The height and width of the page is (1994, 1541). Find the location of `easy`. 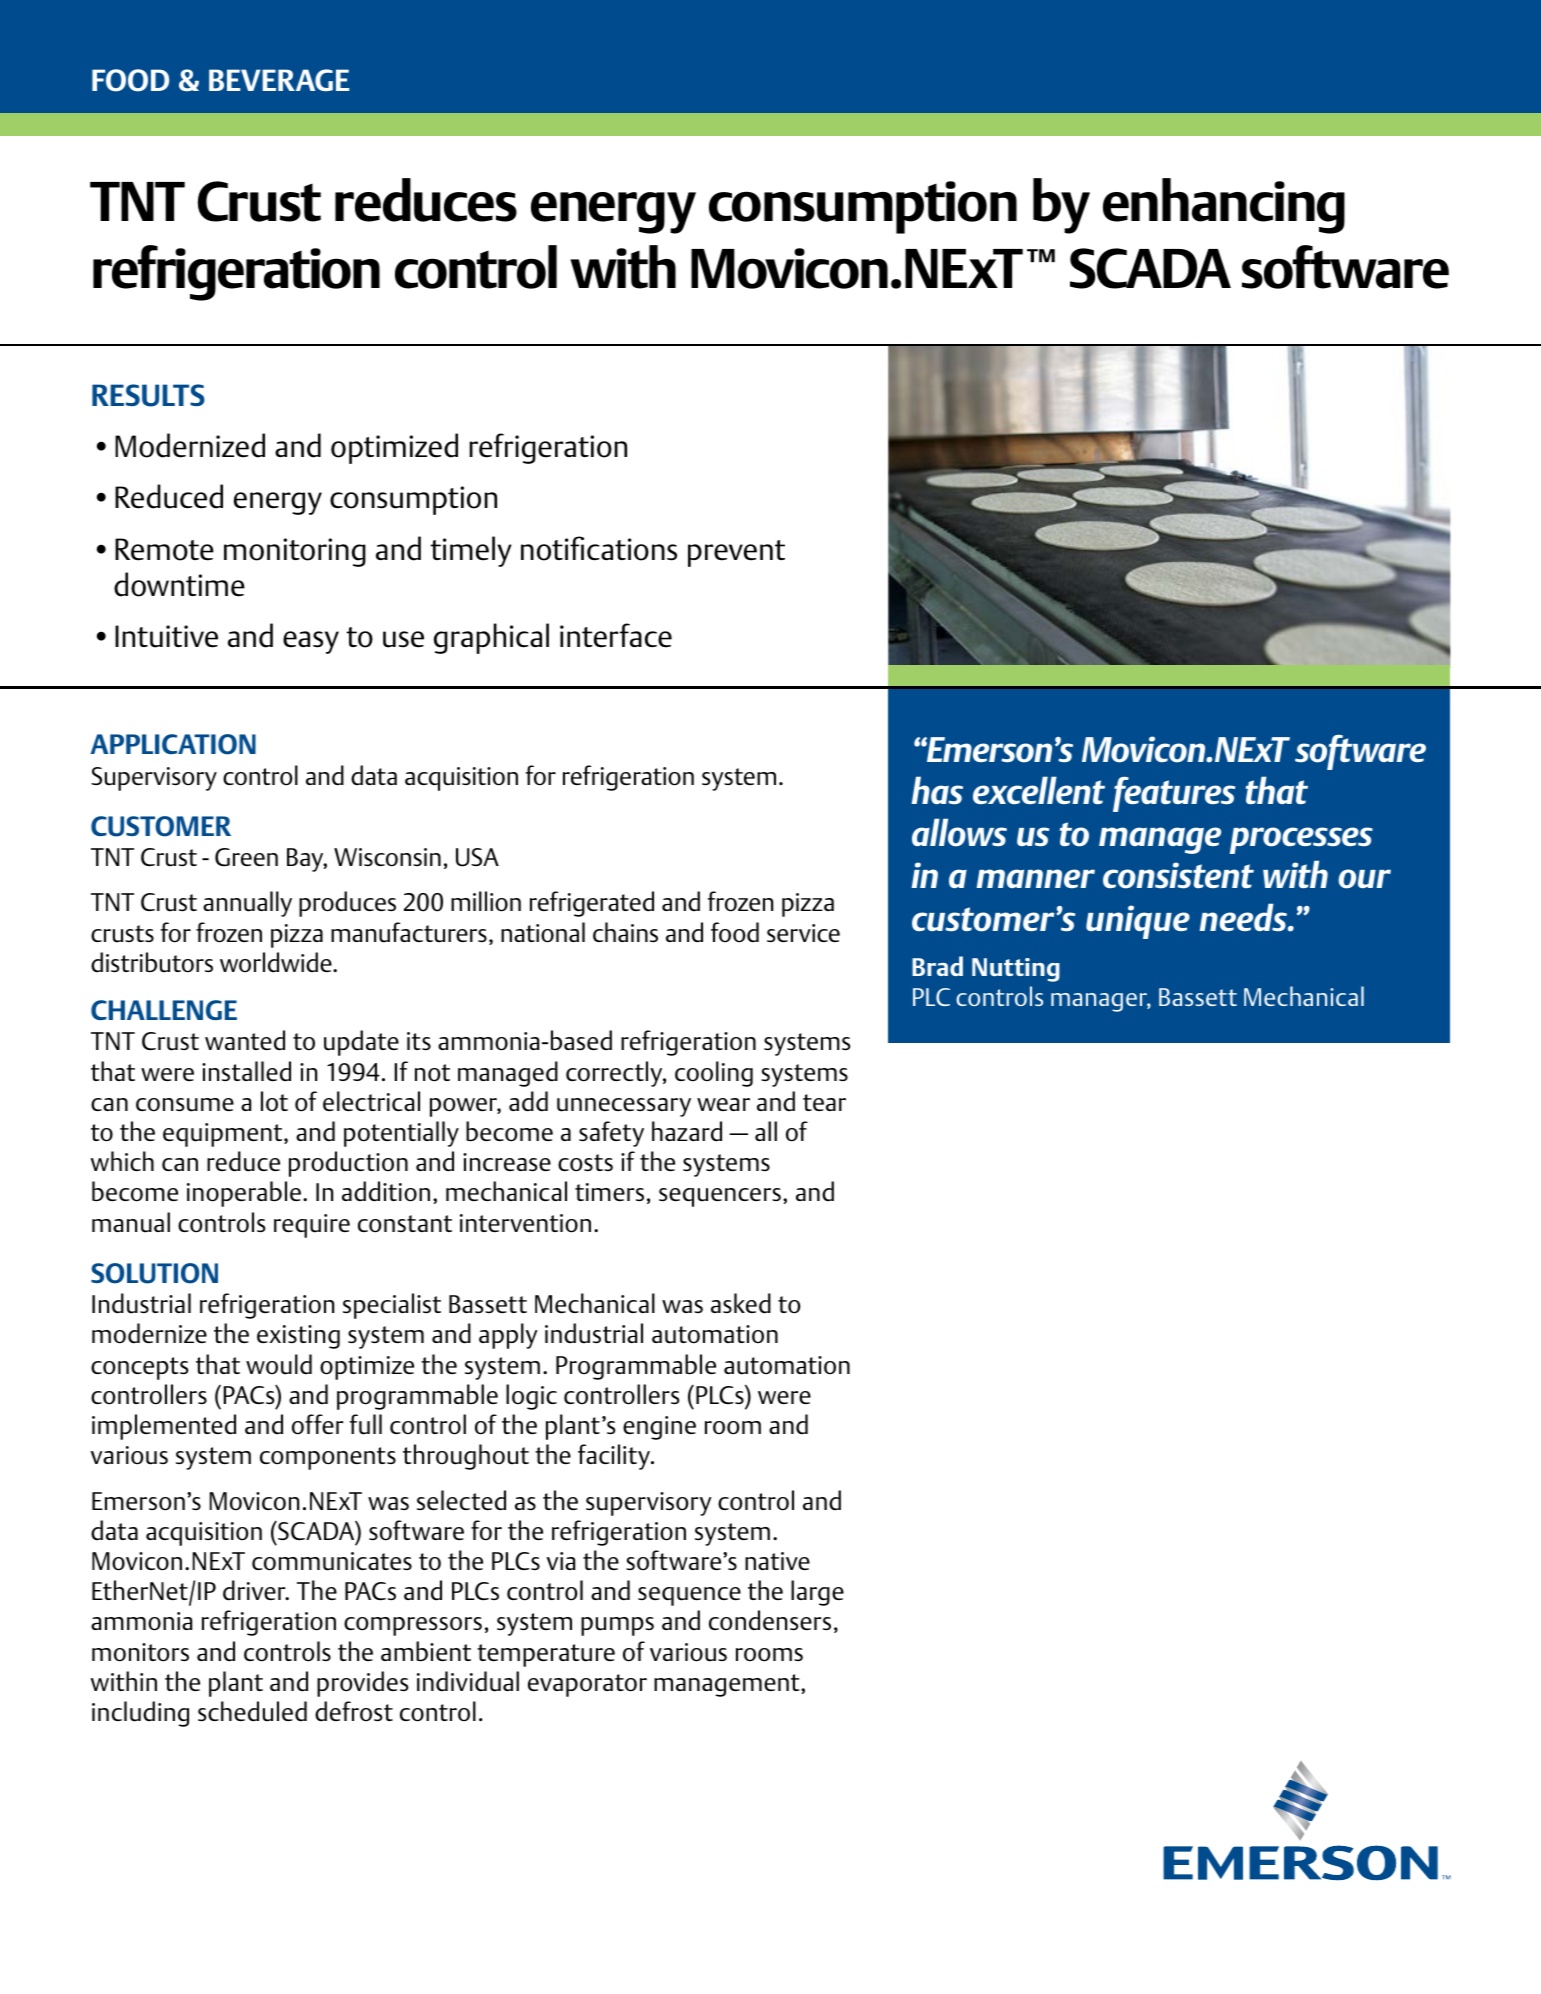

easy is located at coordinates (311, 642).
